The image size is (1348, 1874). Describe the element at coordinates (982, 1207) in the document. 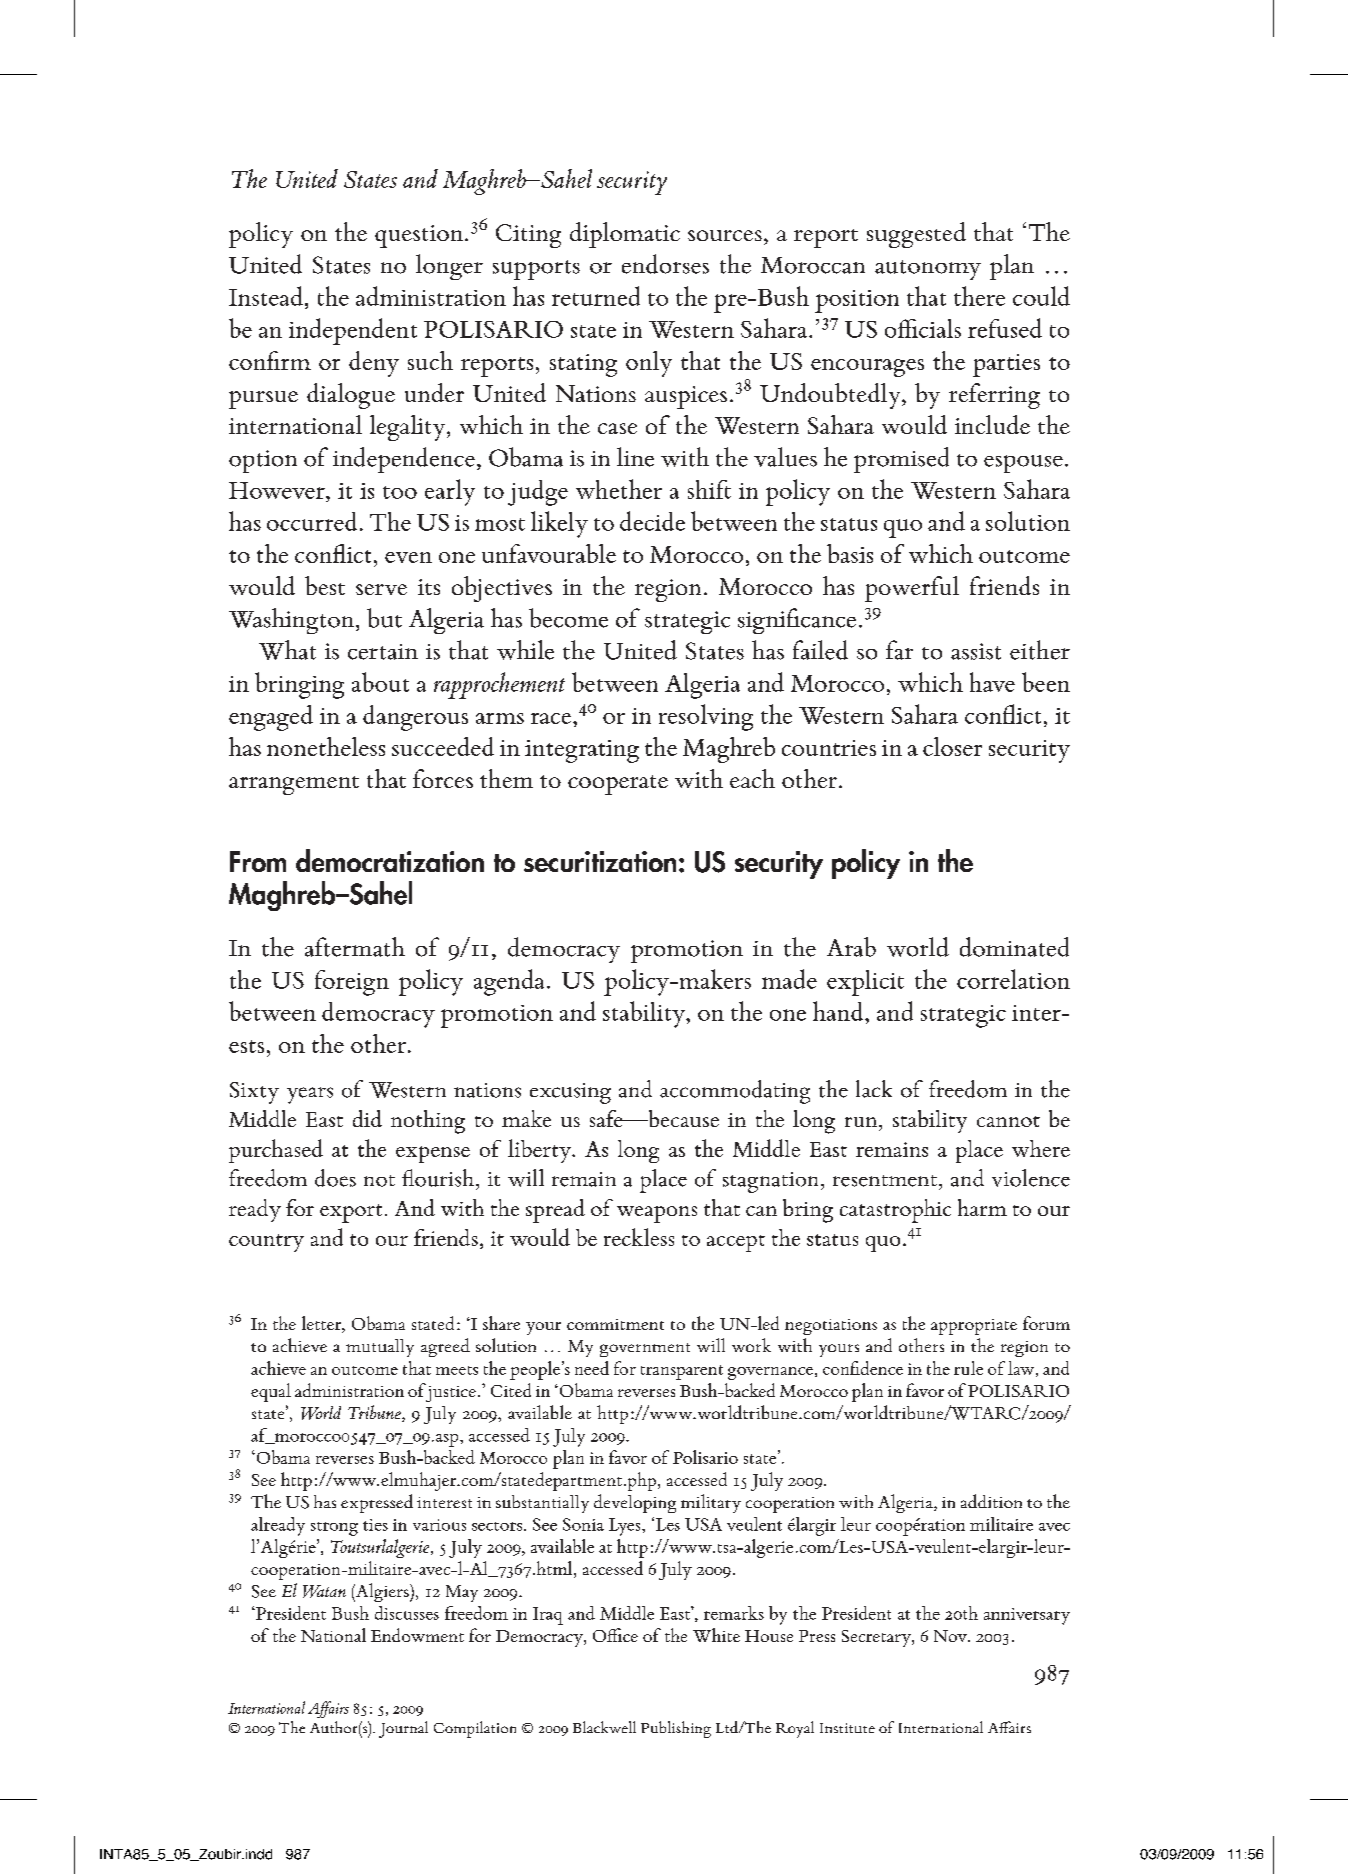

I see `harm` at that location.
